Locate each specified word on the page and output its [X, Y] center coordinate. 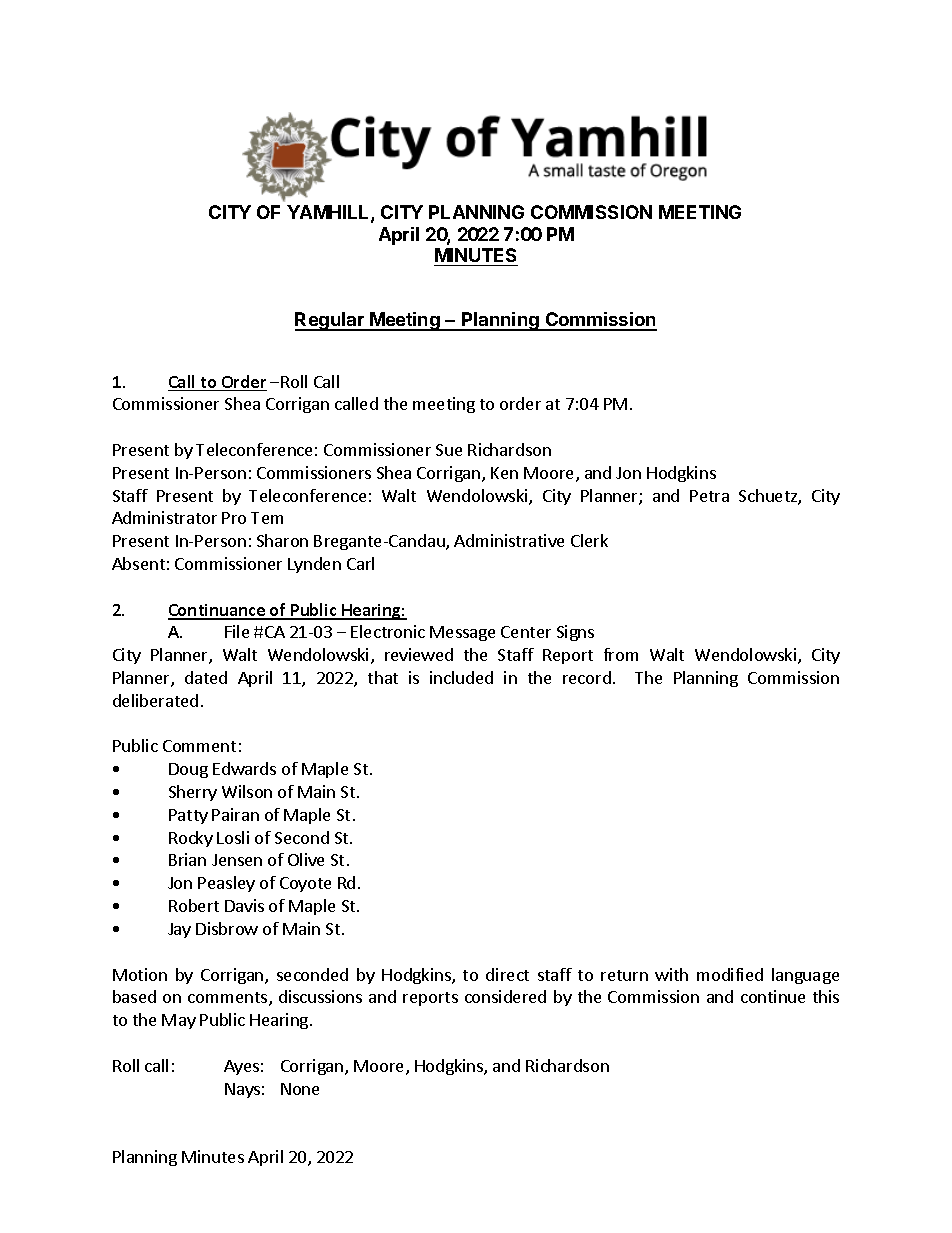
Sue [449, 450]
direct [507, 974]
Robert [194, 905]
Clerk [589, 540]
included [461, 677]
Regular [331, 321]
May [179, 1021]
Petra [709, 496]
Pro [234, 518]
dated [206, 677]
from [621, 654]
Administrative [509, 540]
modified [730, 974]
